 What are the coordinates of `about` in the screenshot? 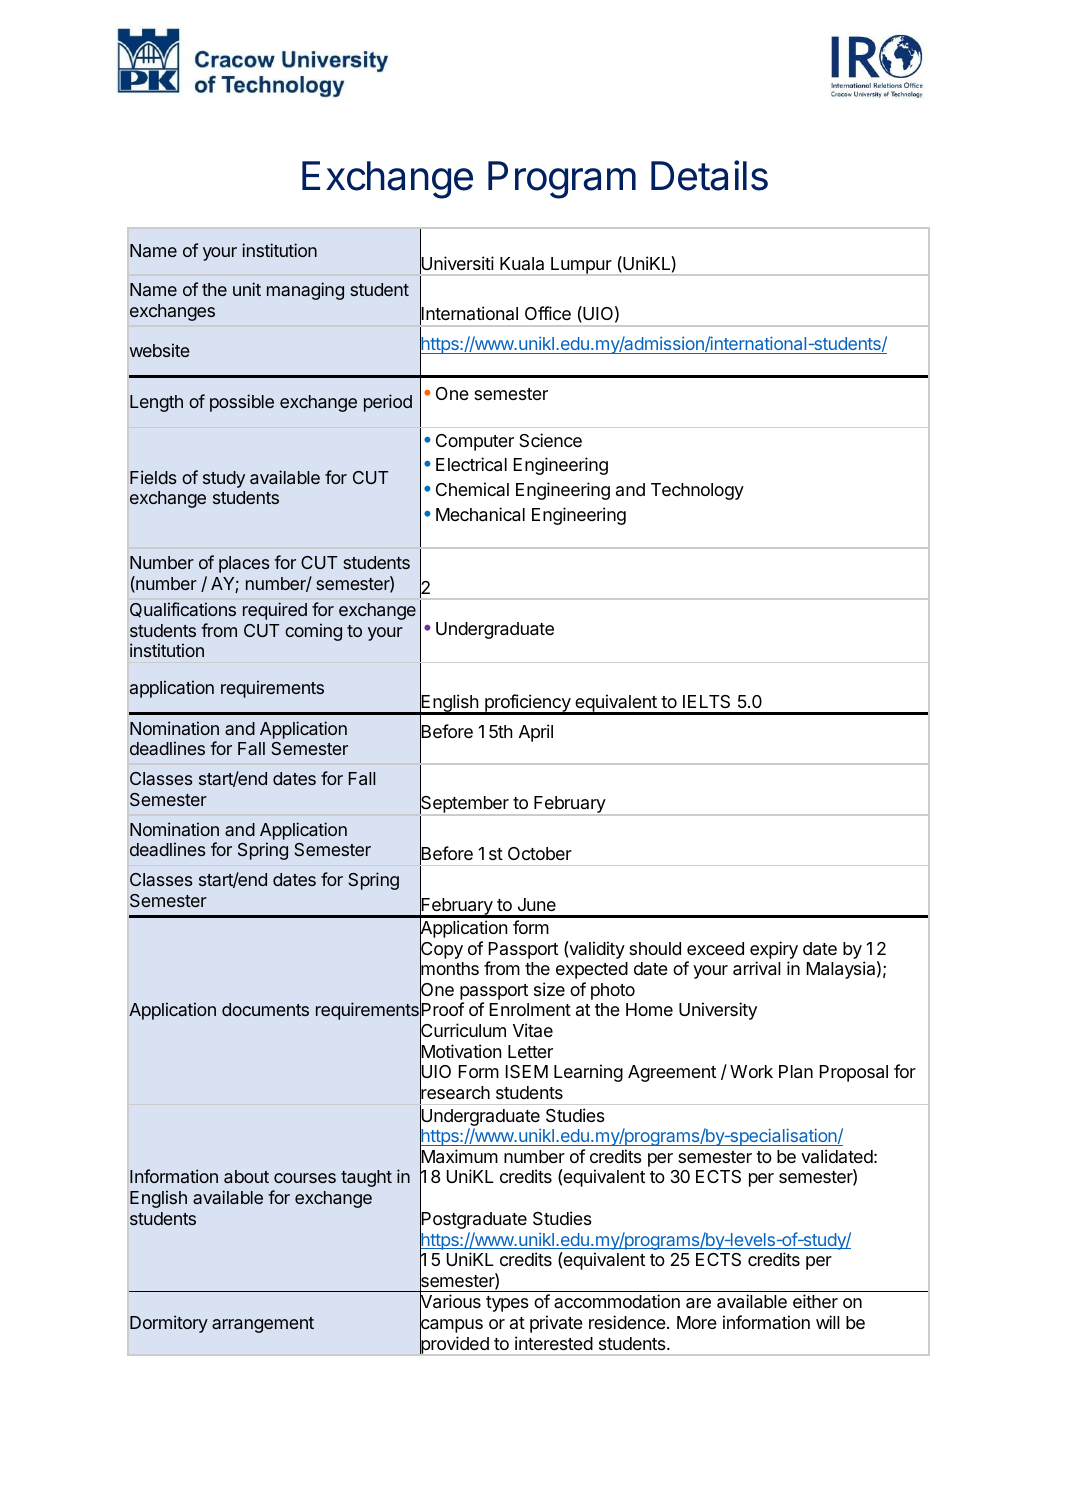 It's located at (246, 1176).
